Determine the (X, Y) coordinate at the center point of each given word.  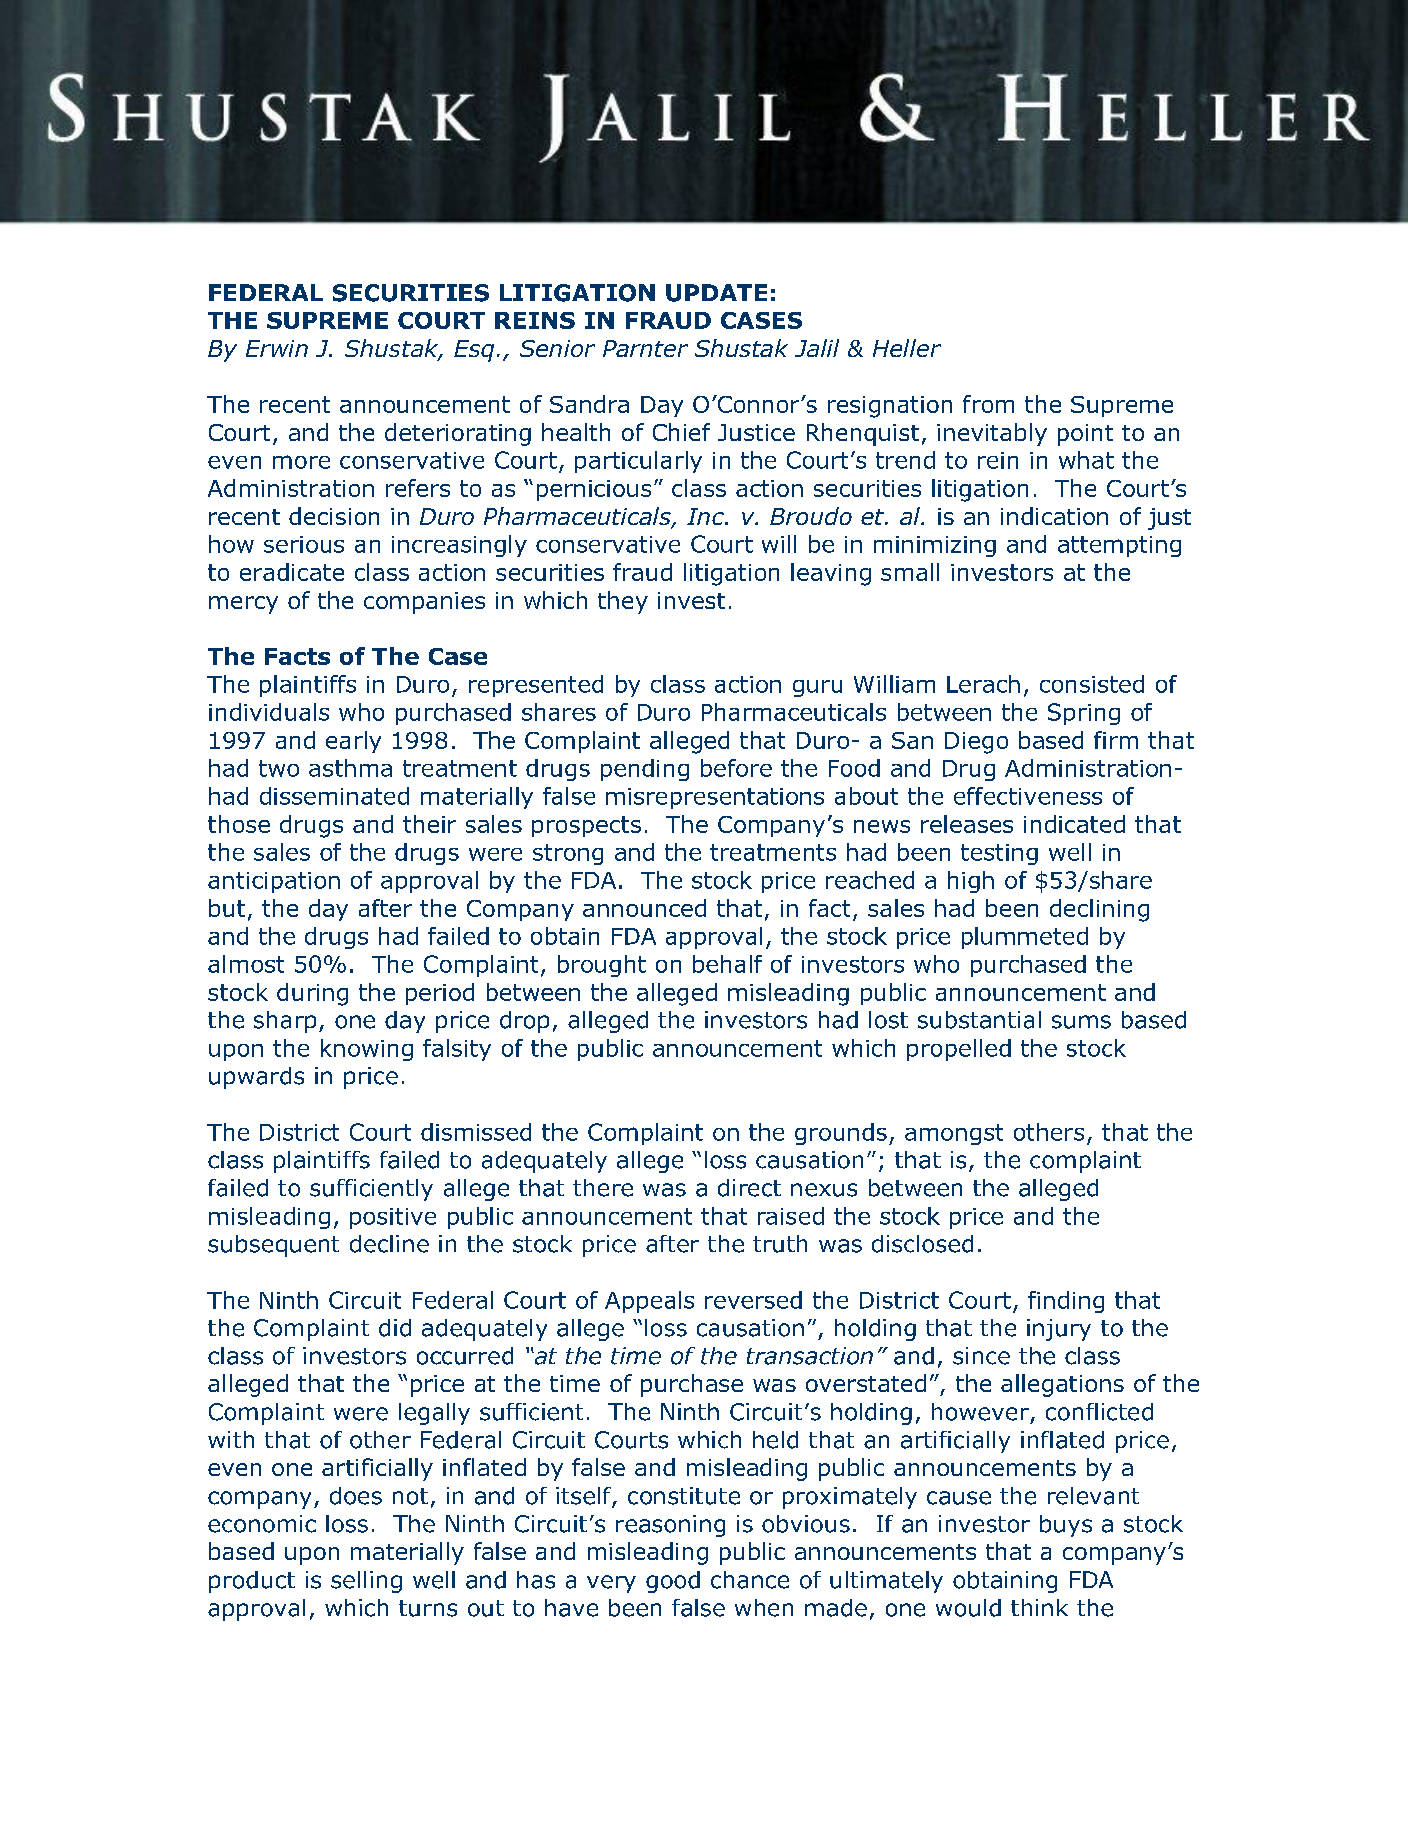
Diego (976, 743)
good (673, 1582)
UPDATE (716, 293)
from (988, 404)
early (353, 742)
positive (393, 1218)
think (1039, 1607)
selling (366, 1582)
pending (645, 770)
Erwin (277, 348)
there (603, 1188)
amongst (954, 1134)
